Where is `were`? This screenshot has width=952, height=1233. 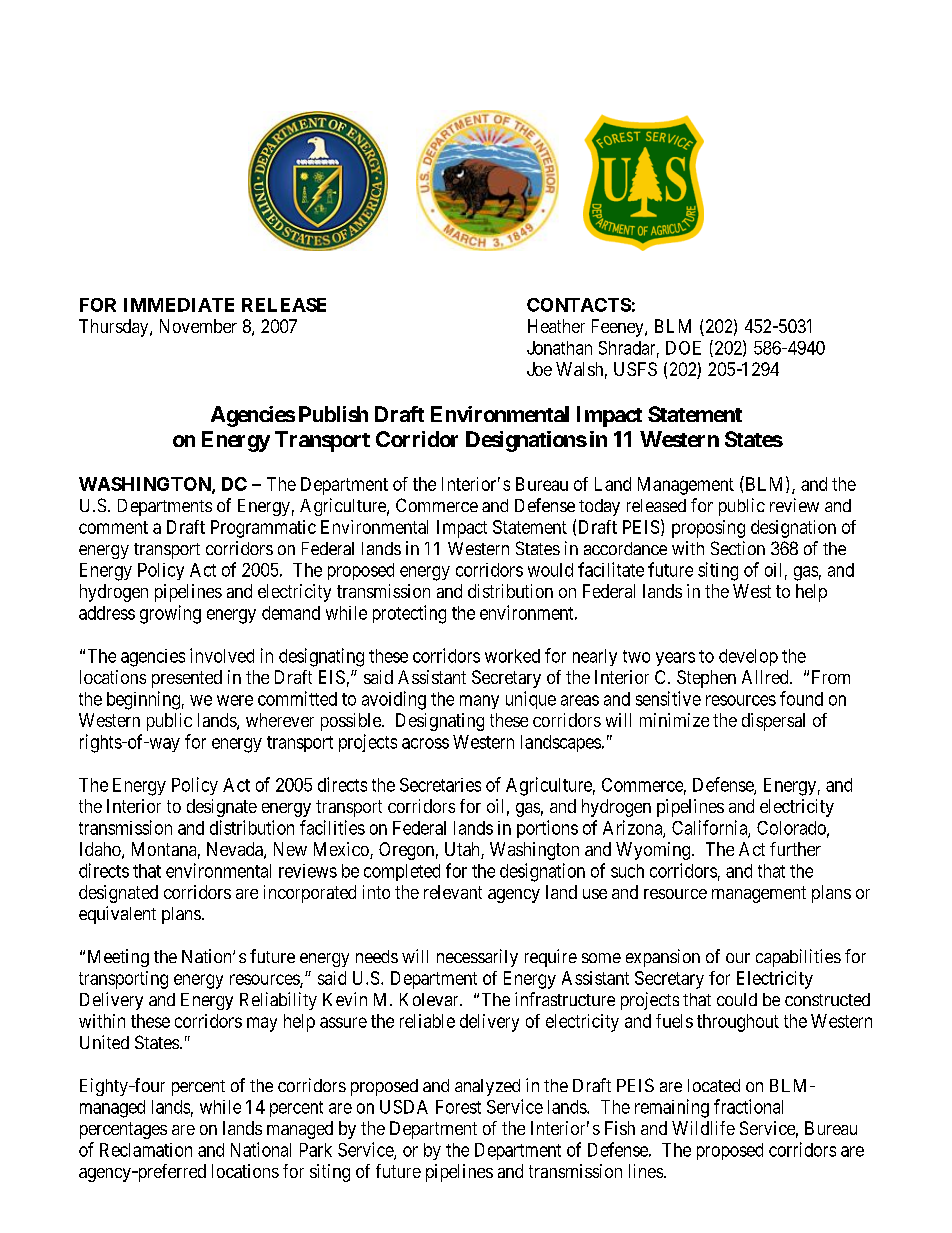
were is located at coordinates (235, 700).
